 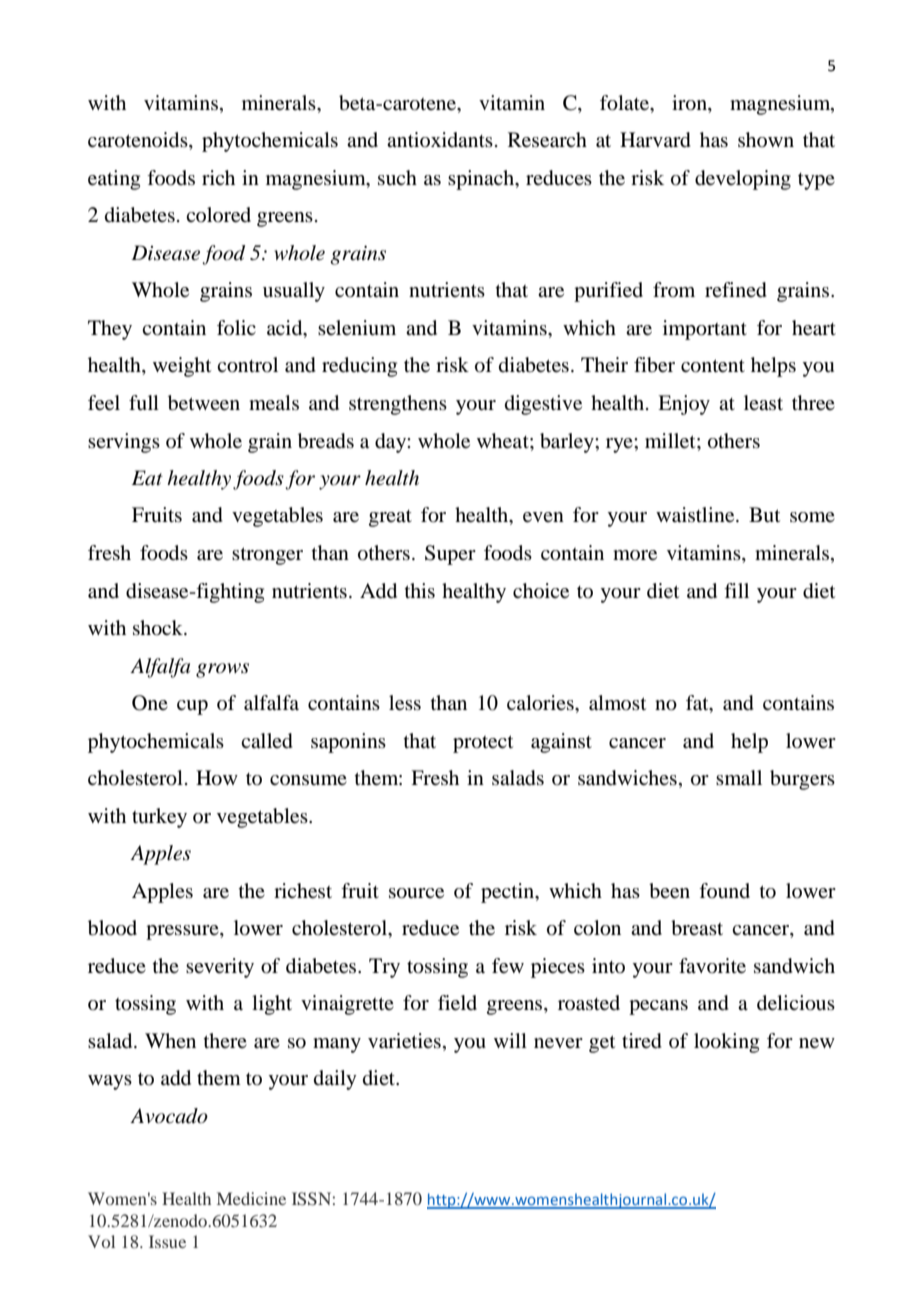 I want to click on antioxidants, so click(x=440, y=139).
